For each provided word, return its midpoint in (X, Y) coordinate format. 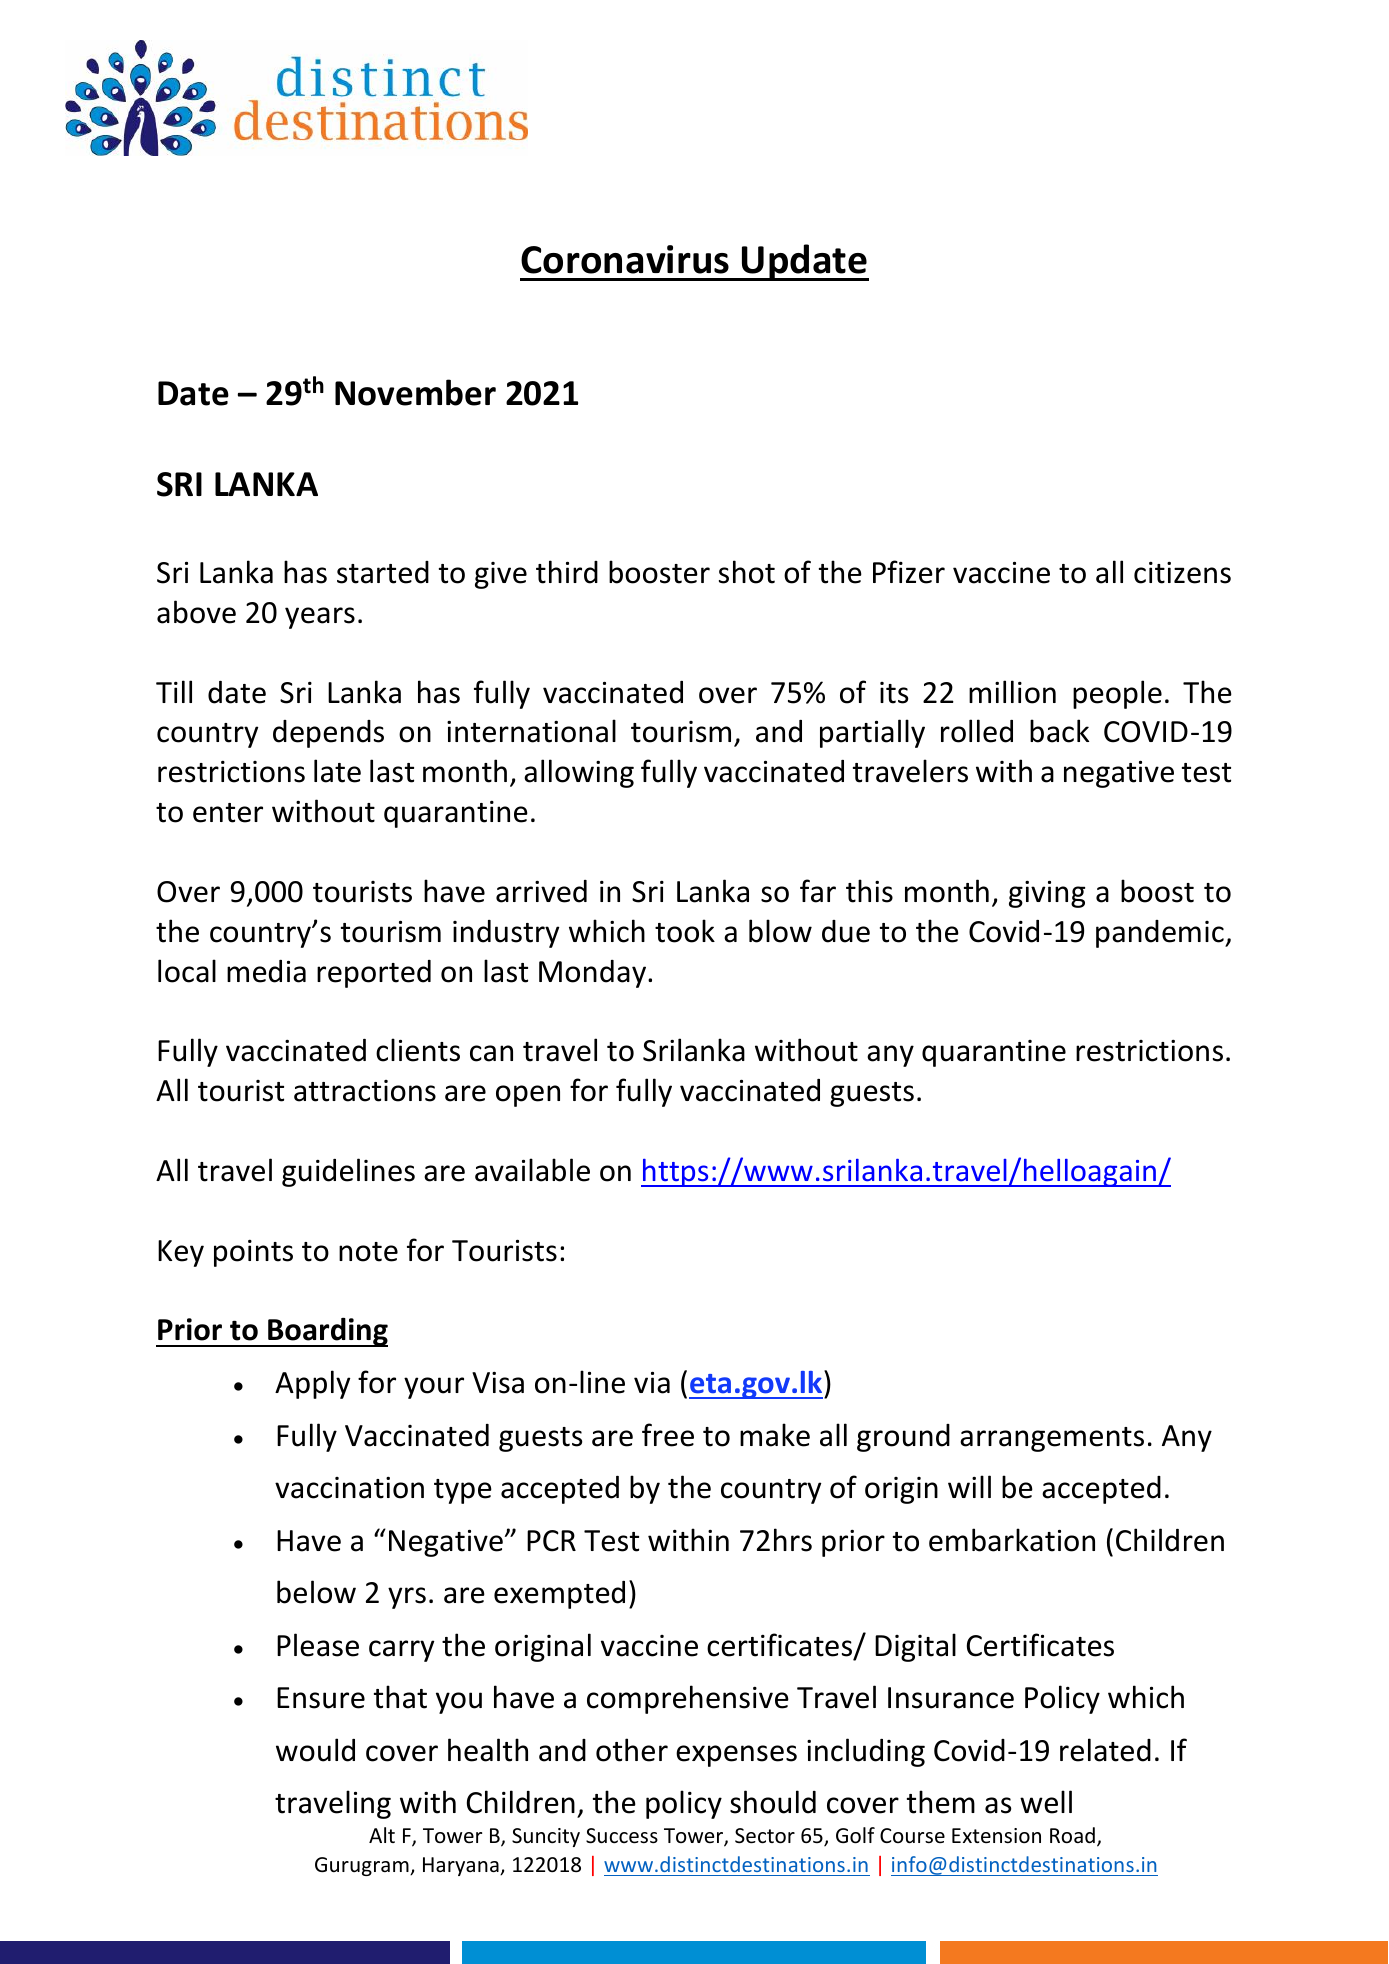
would (315, 1750)
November (415, 392)
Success (622, 1836)
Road (1072, 1835)
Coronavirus (625, 259)
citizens (1182, 573)
